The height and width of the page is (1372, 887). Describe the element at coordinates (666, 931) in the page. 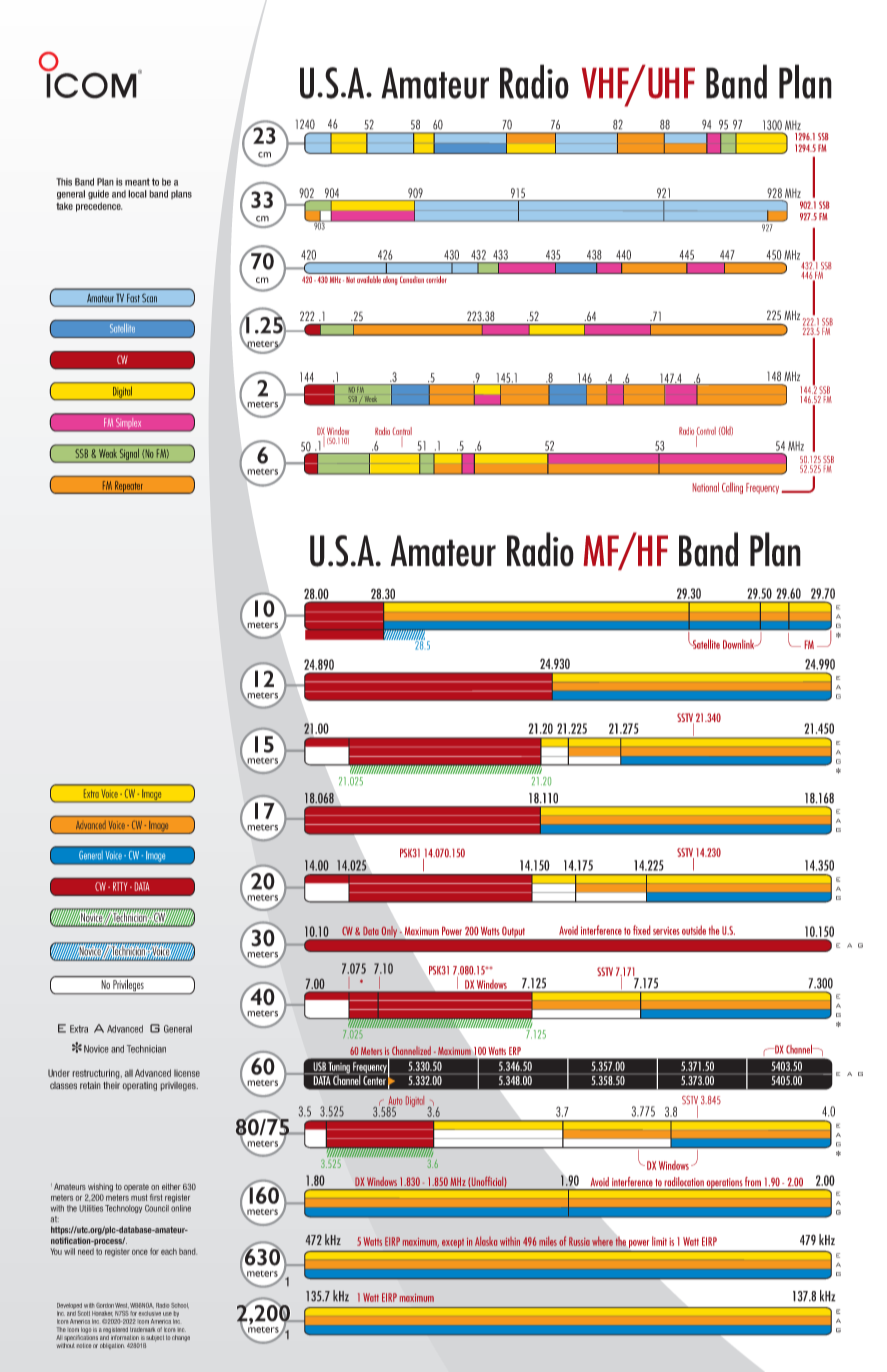

I see `services` at that location.
